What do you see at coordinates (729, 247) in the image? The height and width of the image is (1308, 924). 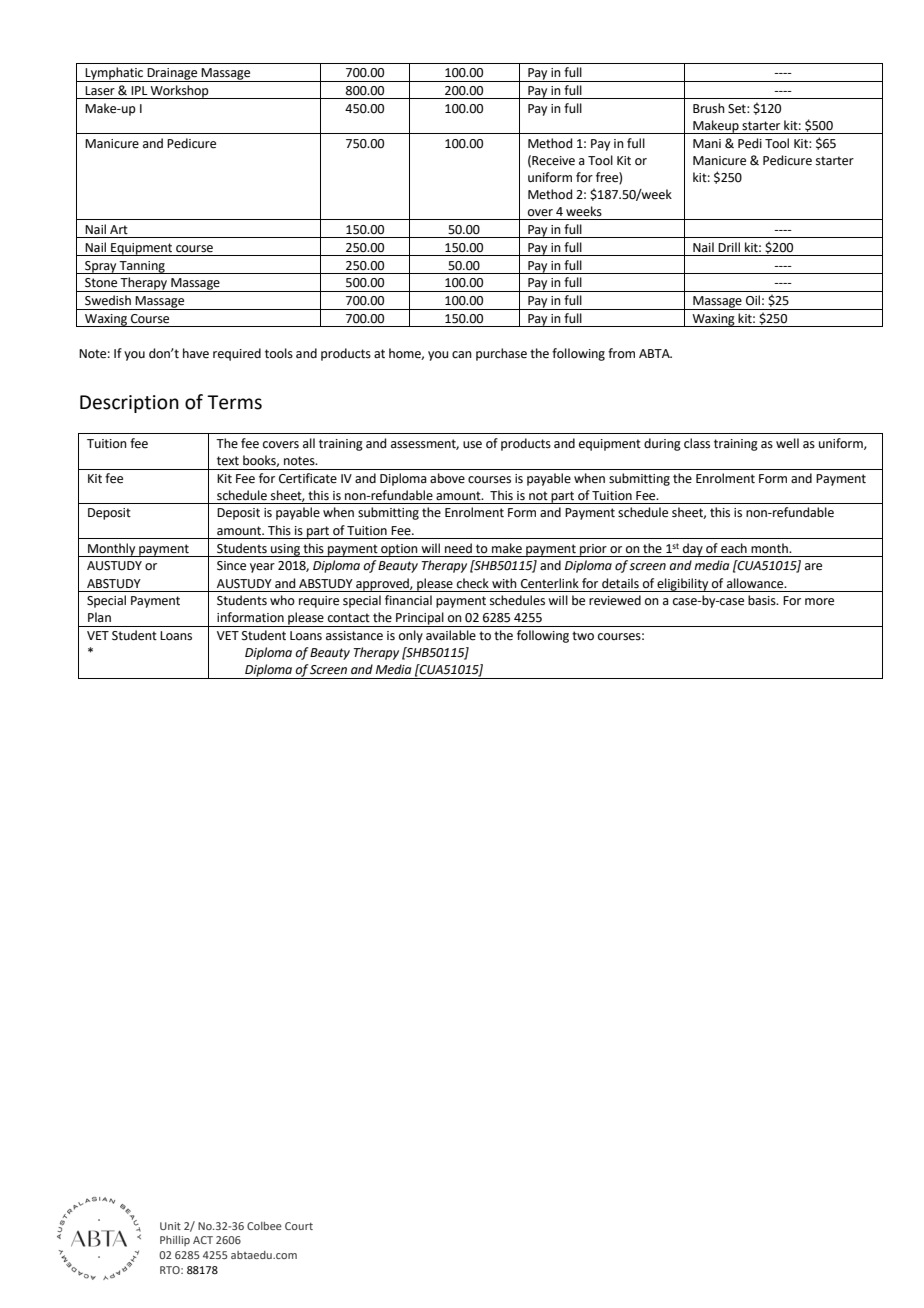 I see `Drill` at bounding box center [729, 247].
